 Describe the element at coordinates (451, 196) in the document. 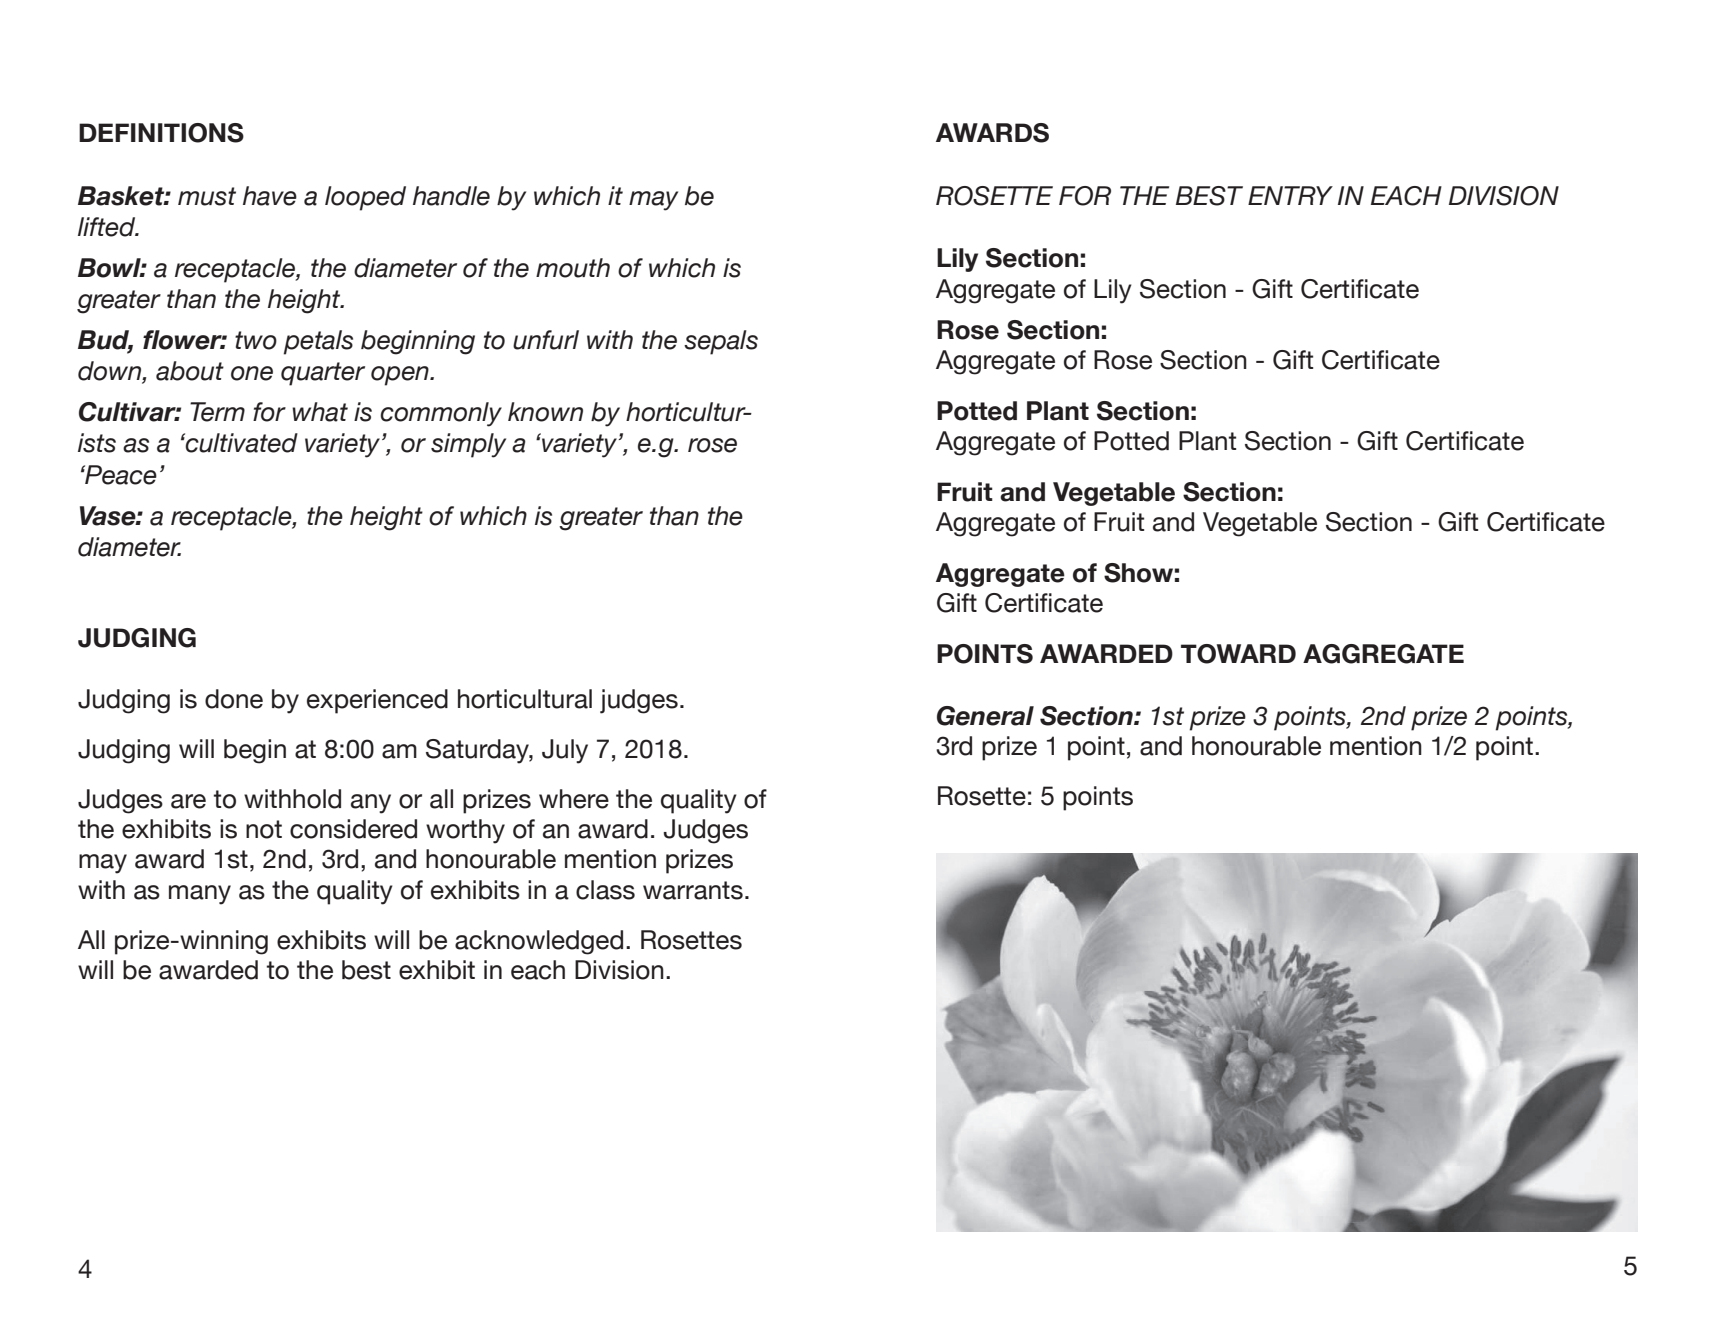

I see `handle` at that location.
